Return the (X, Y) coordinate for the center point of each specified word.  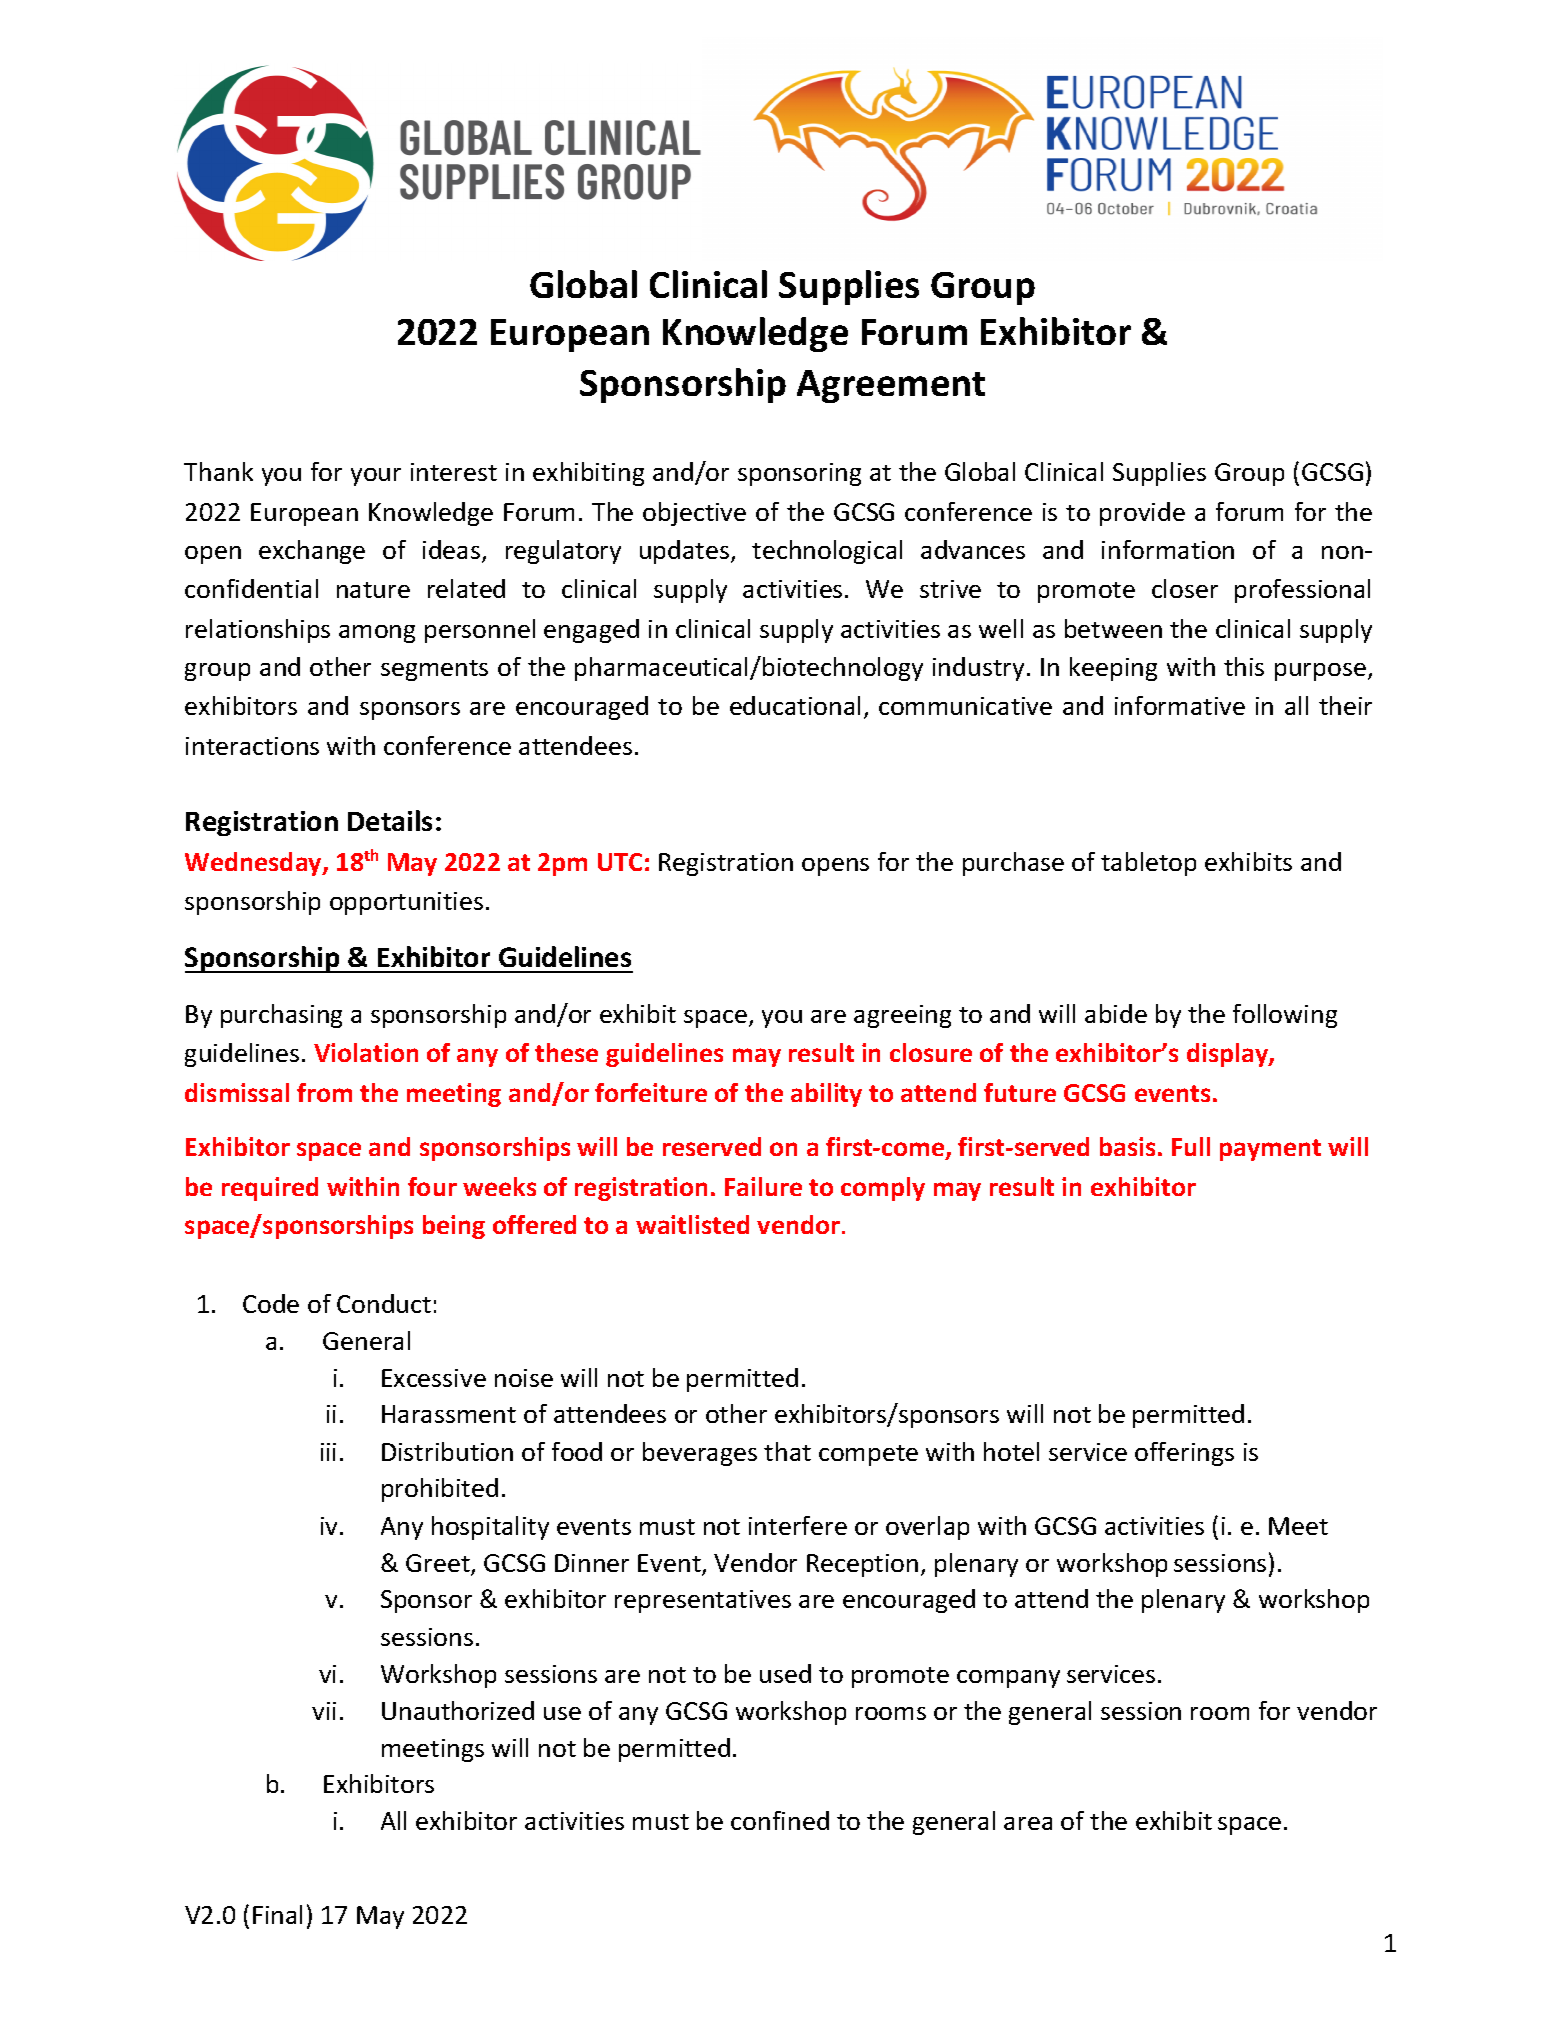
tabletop (1148, 864)
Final (277, 1914)
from (324, 1092)
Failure (763, 1186)
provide (1142, 514)
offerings (1184, 1454)
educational (795, 705)
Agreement (891, 386)
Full (1191, 1146)
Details (390, 820)
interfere (798, 1525)
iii (328, 1452)
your (376, 477)
